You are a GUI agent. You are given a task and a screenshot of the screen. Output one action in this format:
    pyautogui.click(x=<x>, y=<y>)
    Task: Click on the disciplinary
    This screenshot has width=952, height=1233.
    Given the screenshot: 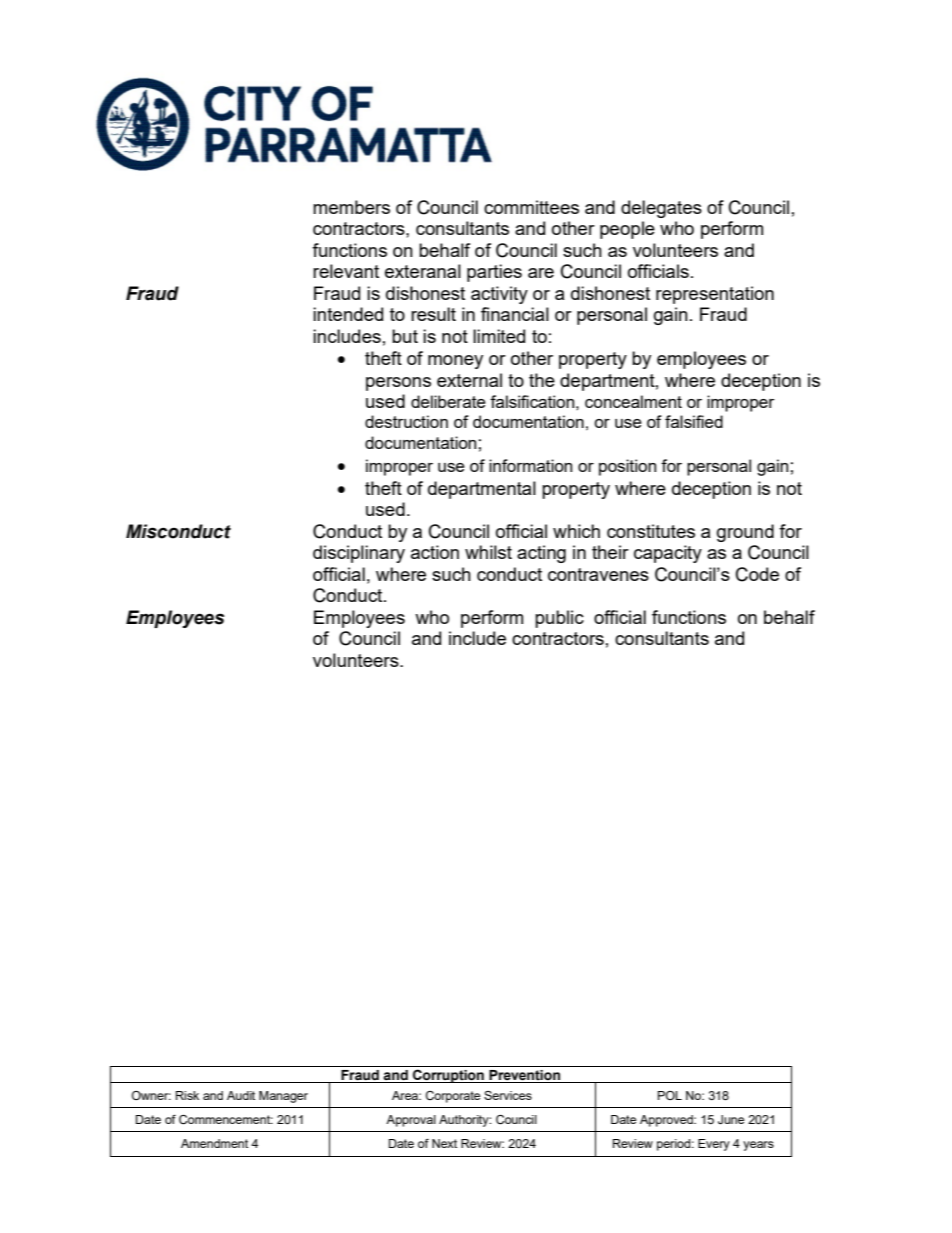 What is the action you would take?
    pyautogui.click(x=359, y=554)
